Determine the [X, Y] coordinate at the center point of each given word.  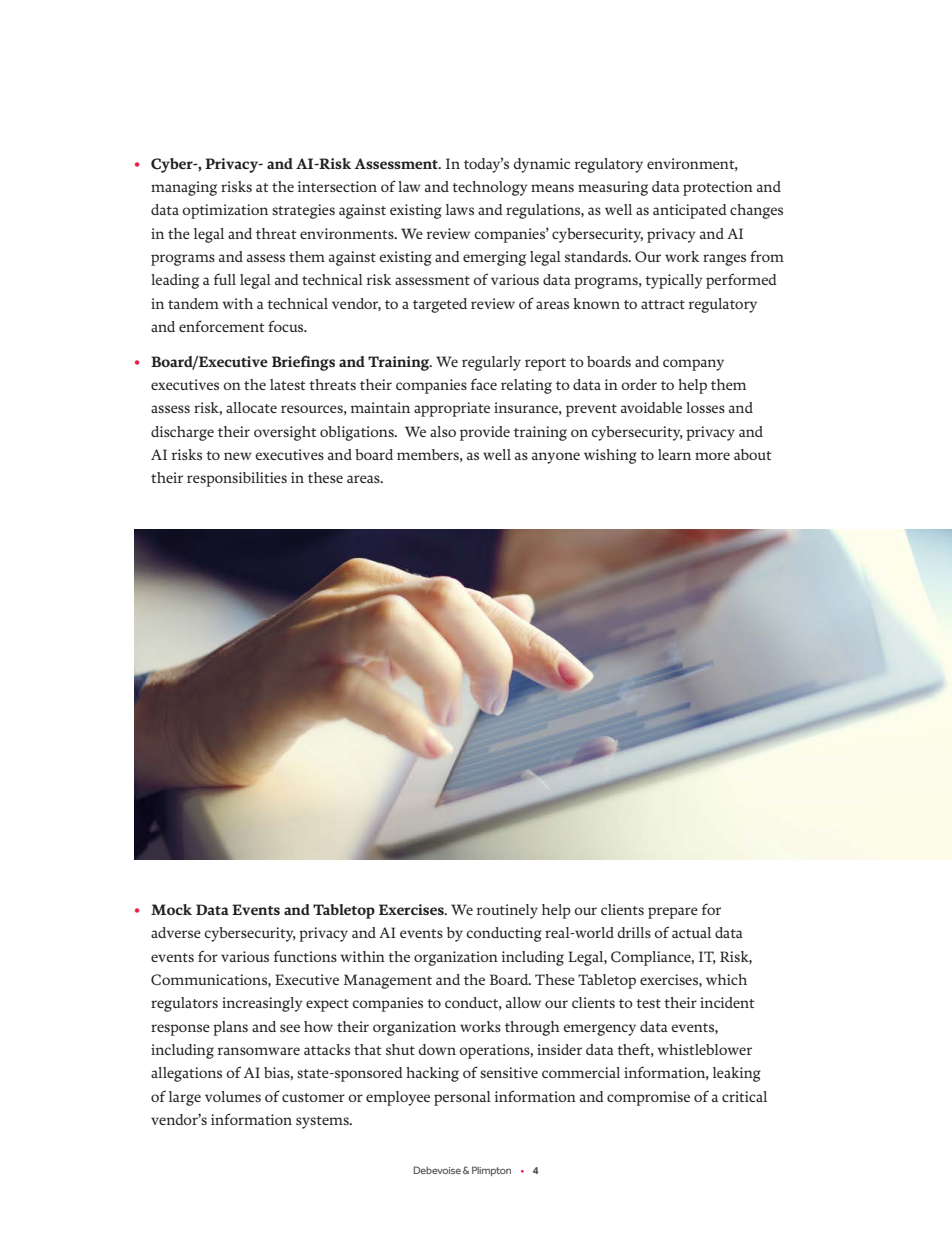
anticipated [690, 211]
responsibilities [237, 479]
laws [460, 209]
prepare [673, 913]
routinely [507, 911]
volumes [233, 1096]
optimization [225, 211]
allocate [251, 407]
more [712, 456]
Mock [171, 909]
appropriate [452, 409]
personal [462, 1098]
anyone [556, 458]
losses [705, 407]
